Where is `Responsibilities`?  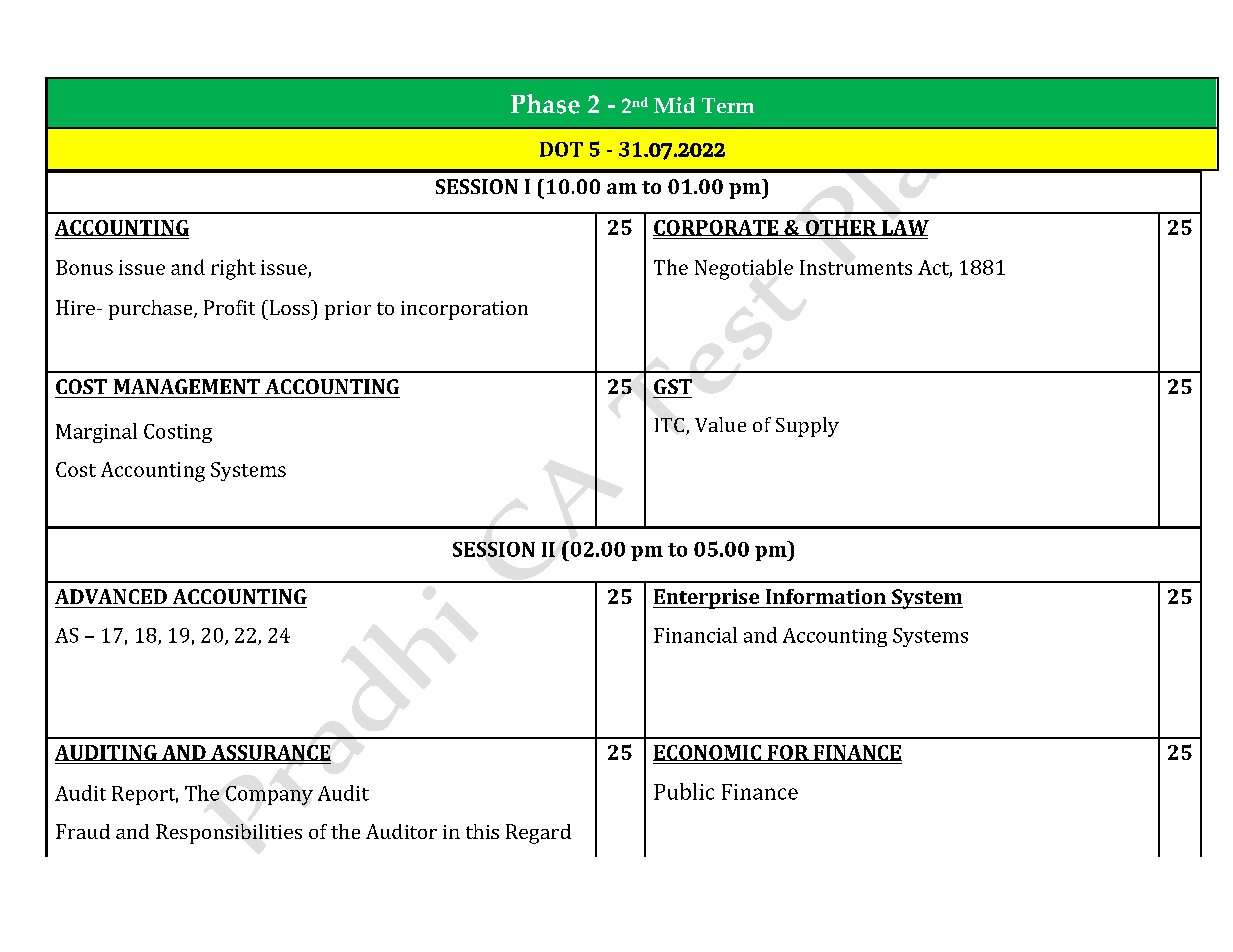 Responsibilities is located at coordinates (229, 834).
